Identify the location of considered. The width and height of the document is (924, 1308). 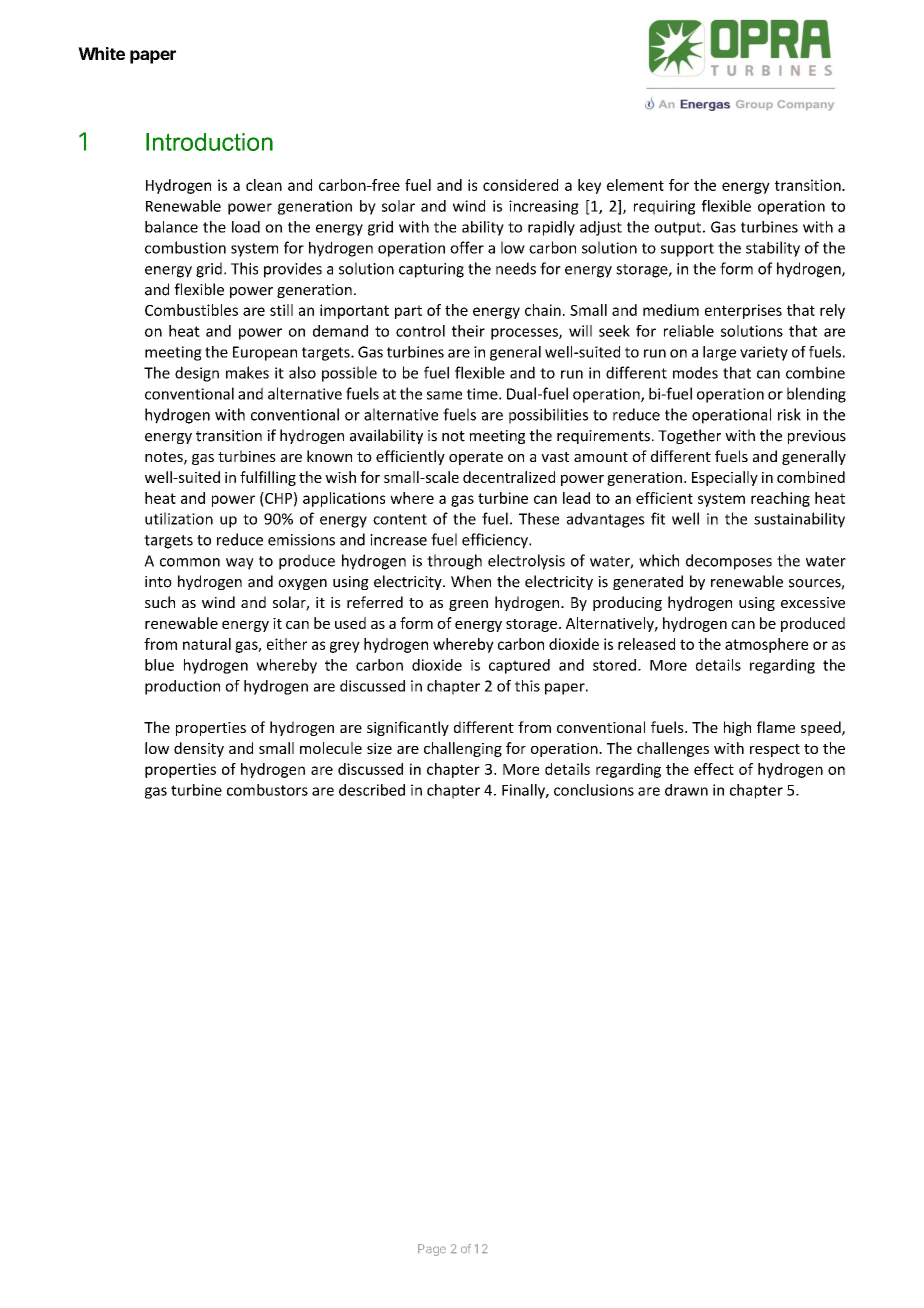
(520, 185).
